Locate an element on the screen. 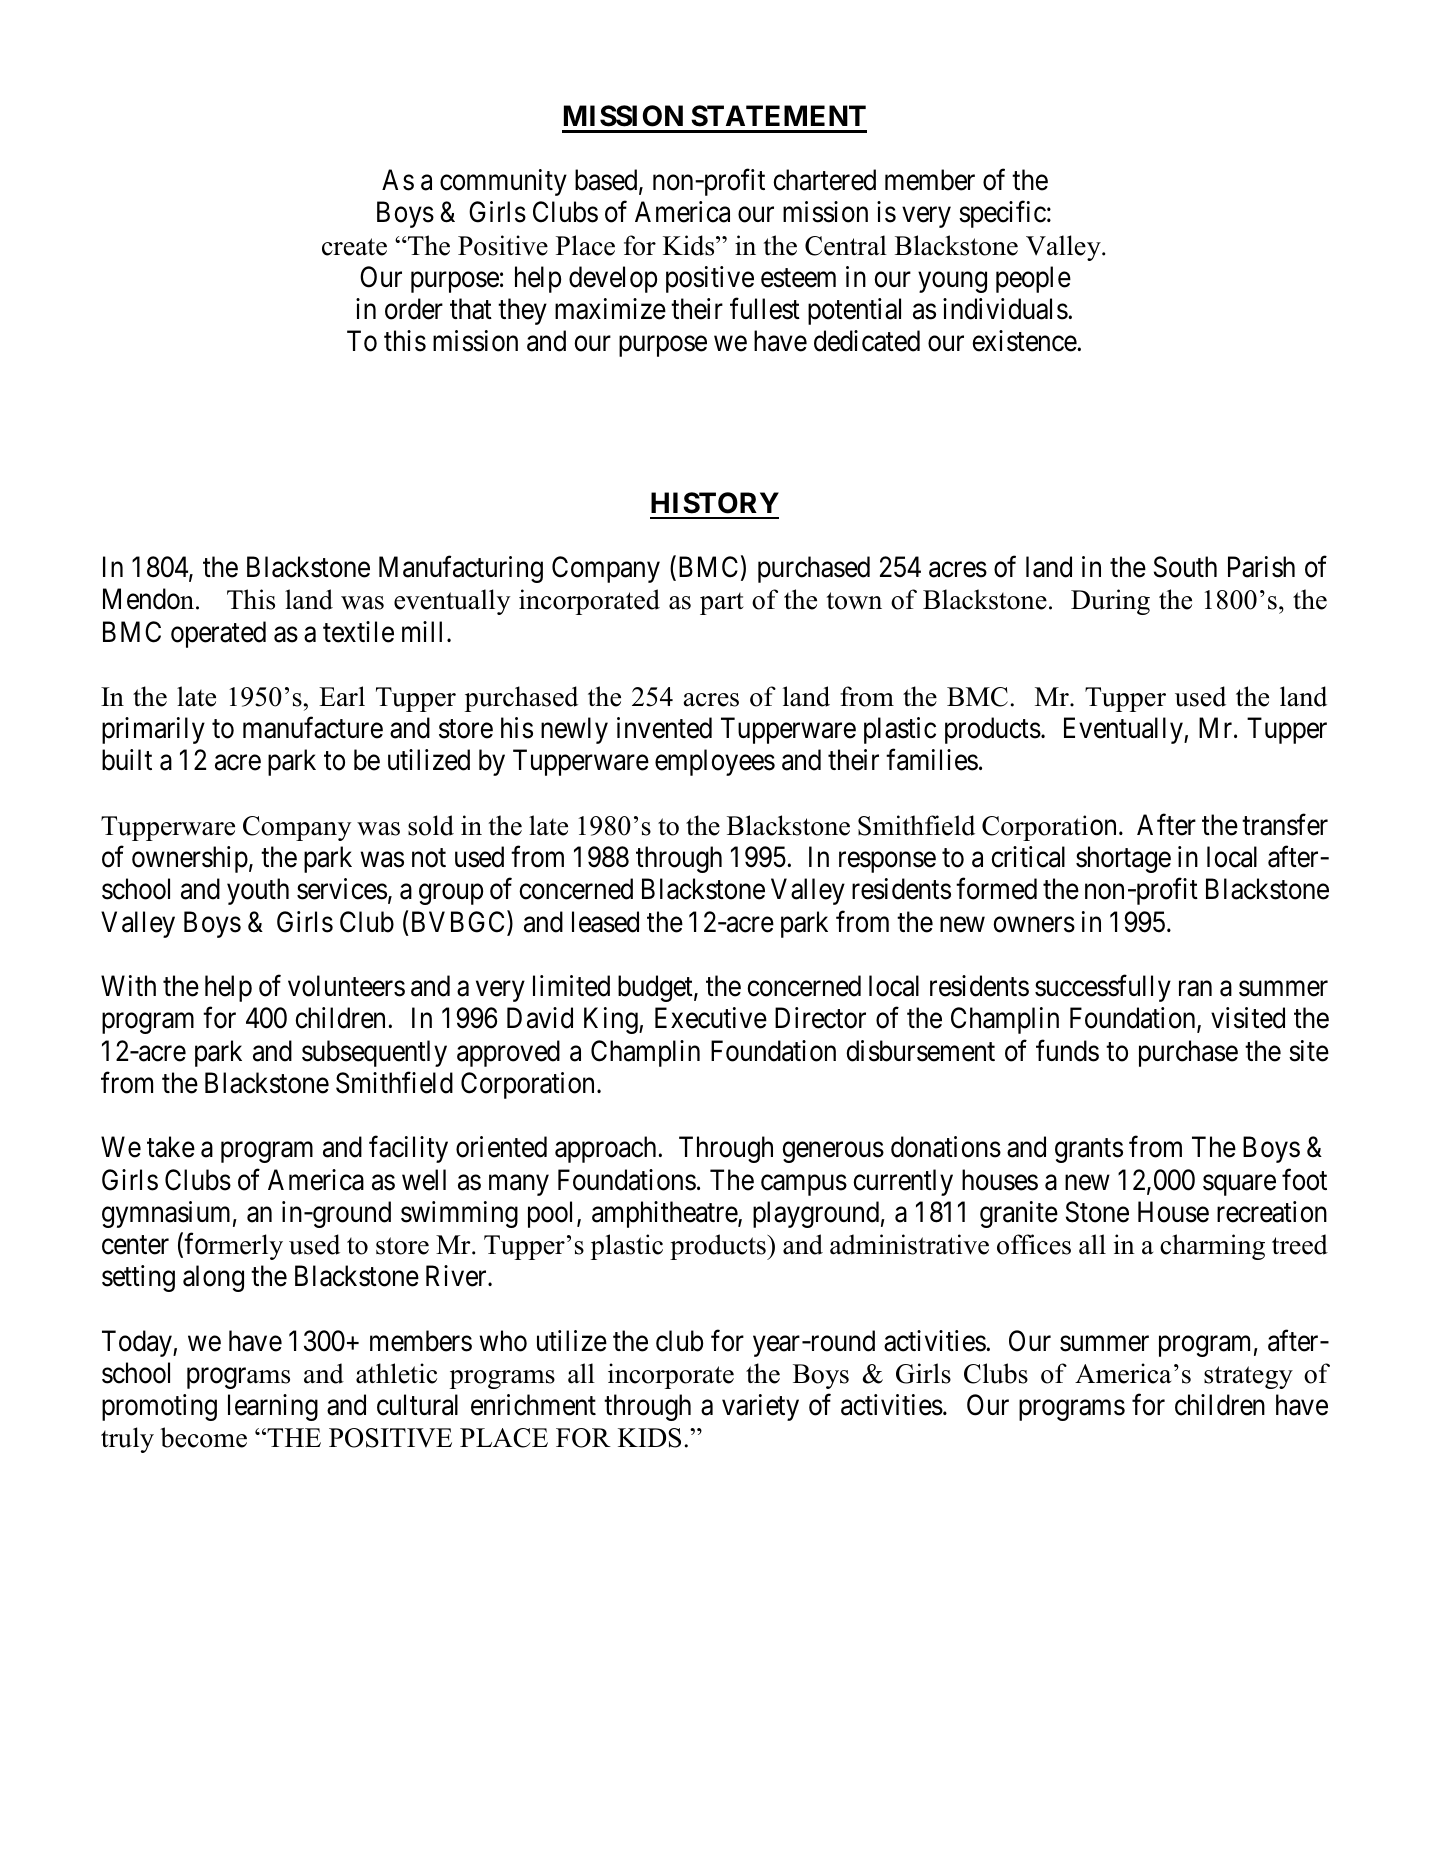  youth is located at coordinates (258, 891).
